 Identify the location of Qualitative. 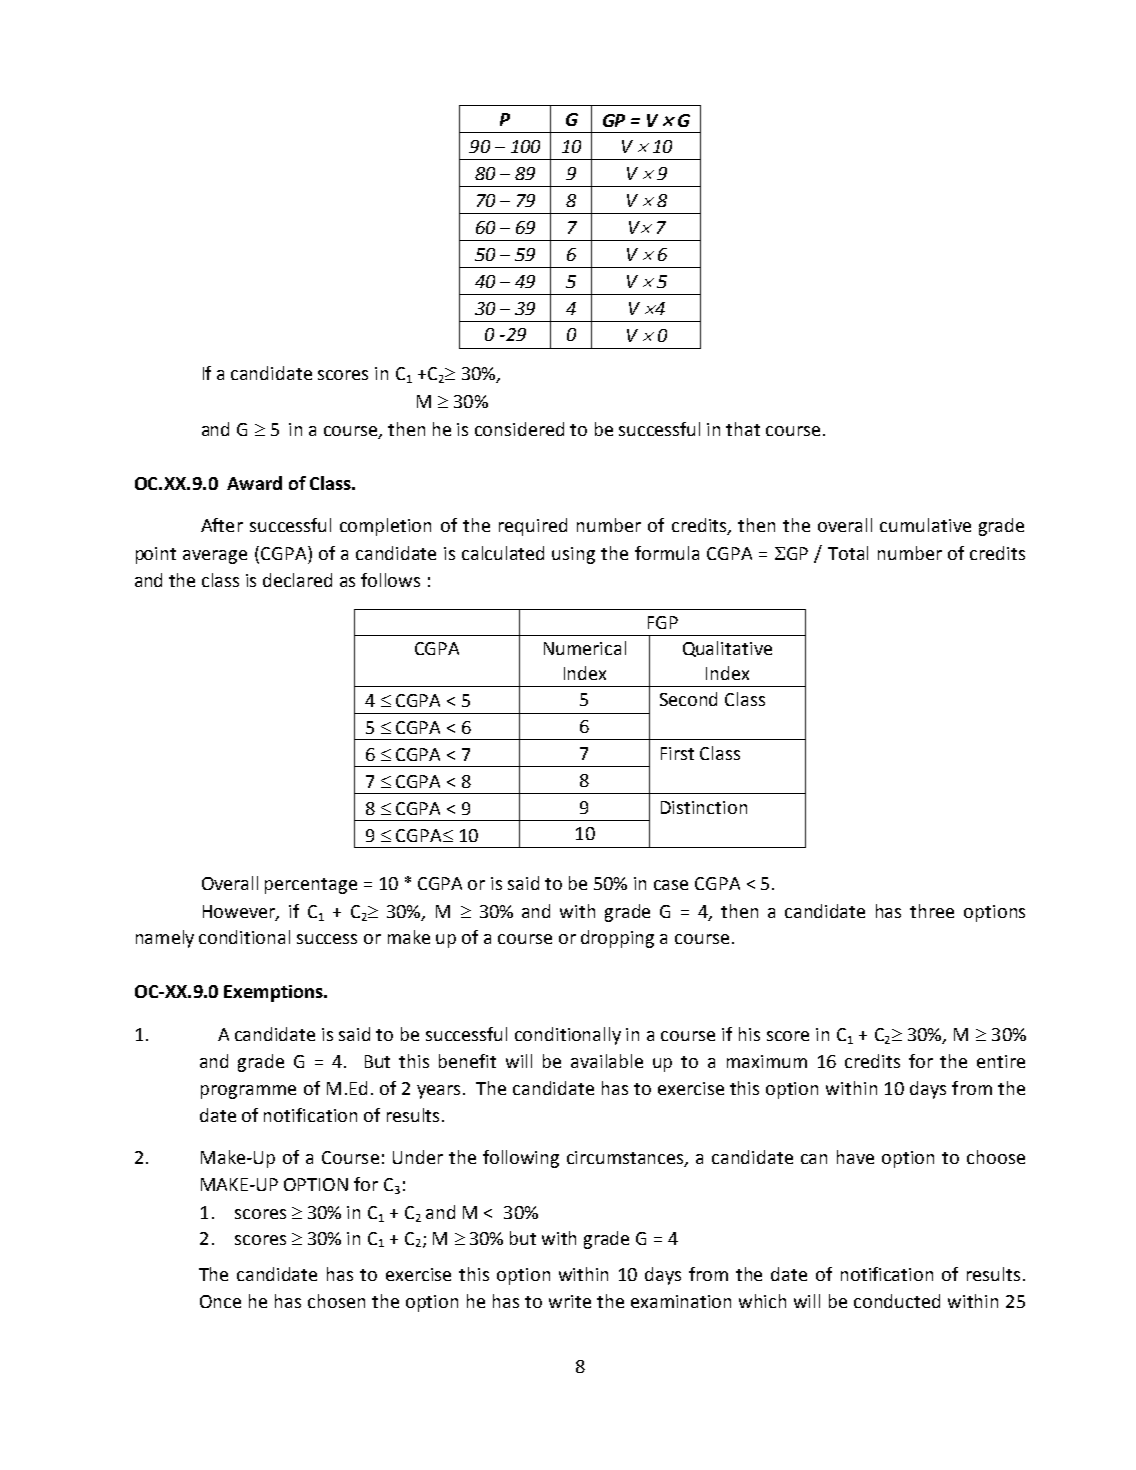
(727, 649).
